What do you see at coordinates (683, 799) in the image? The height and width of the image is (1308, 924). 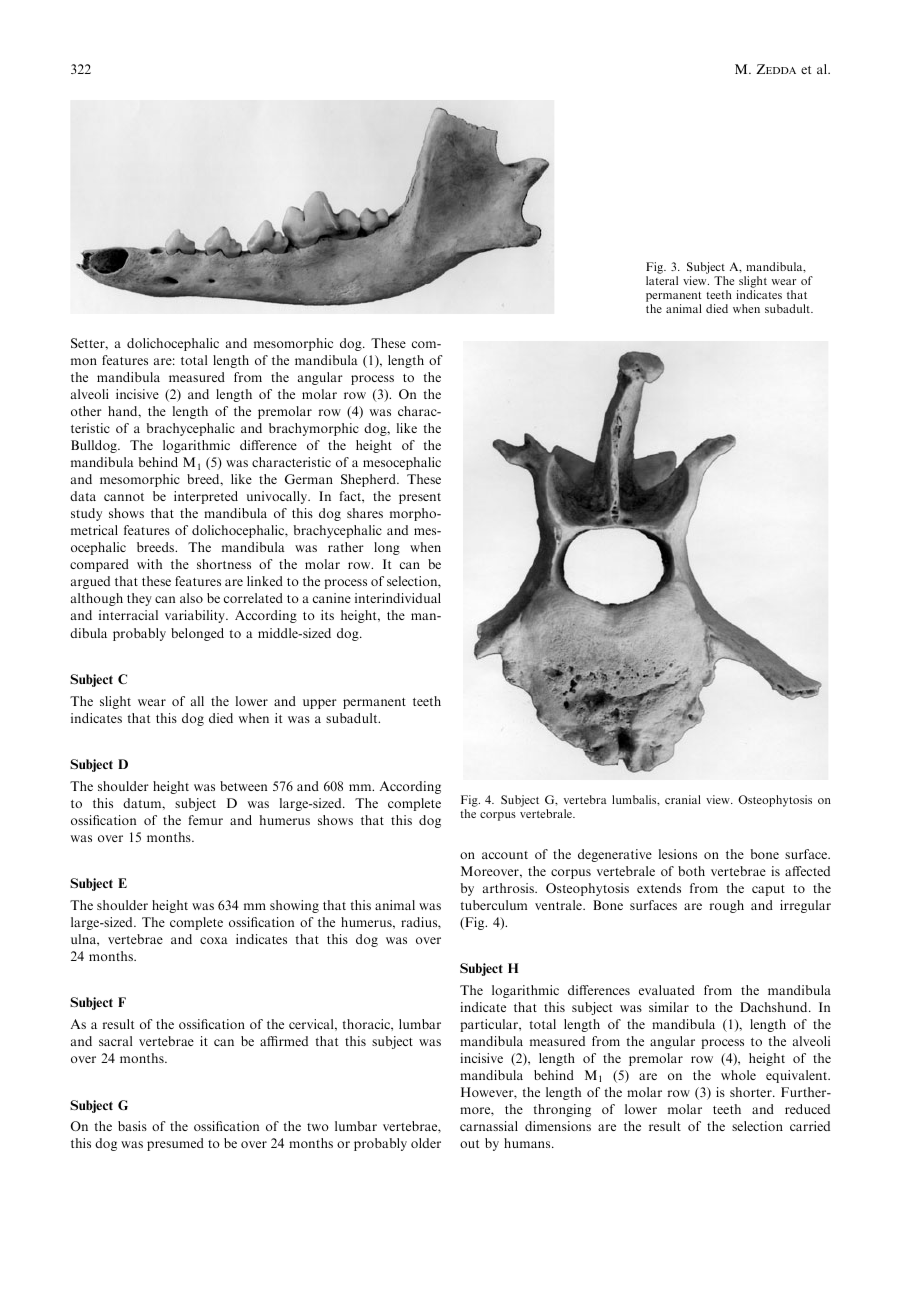 I see `cranial` at bounding box center [683, 799].
